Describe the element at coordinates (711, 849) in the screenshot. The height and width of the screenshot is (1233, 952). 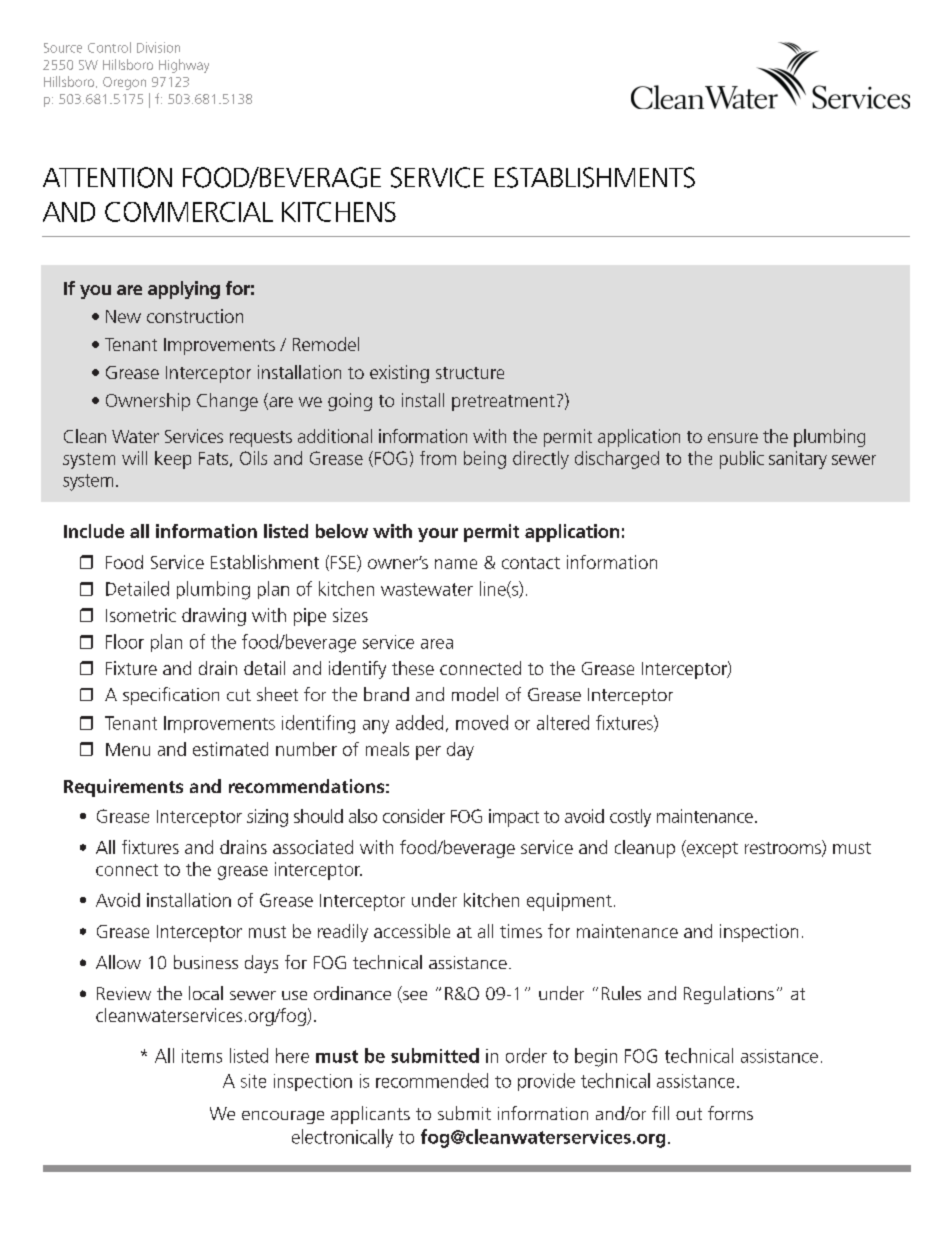
I see `except` at that location.
